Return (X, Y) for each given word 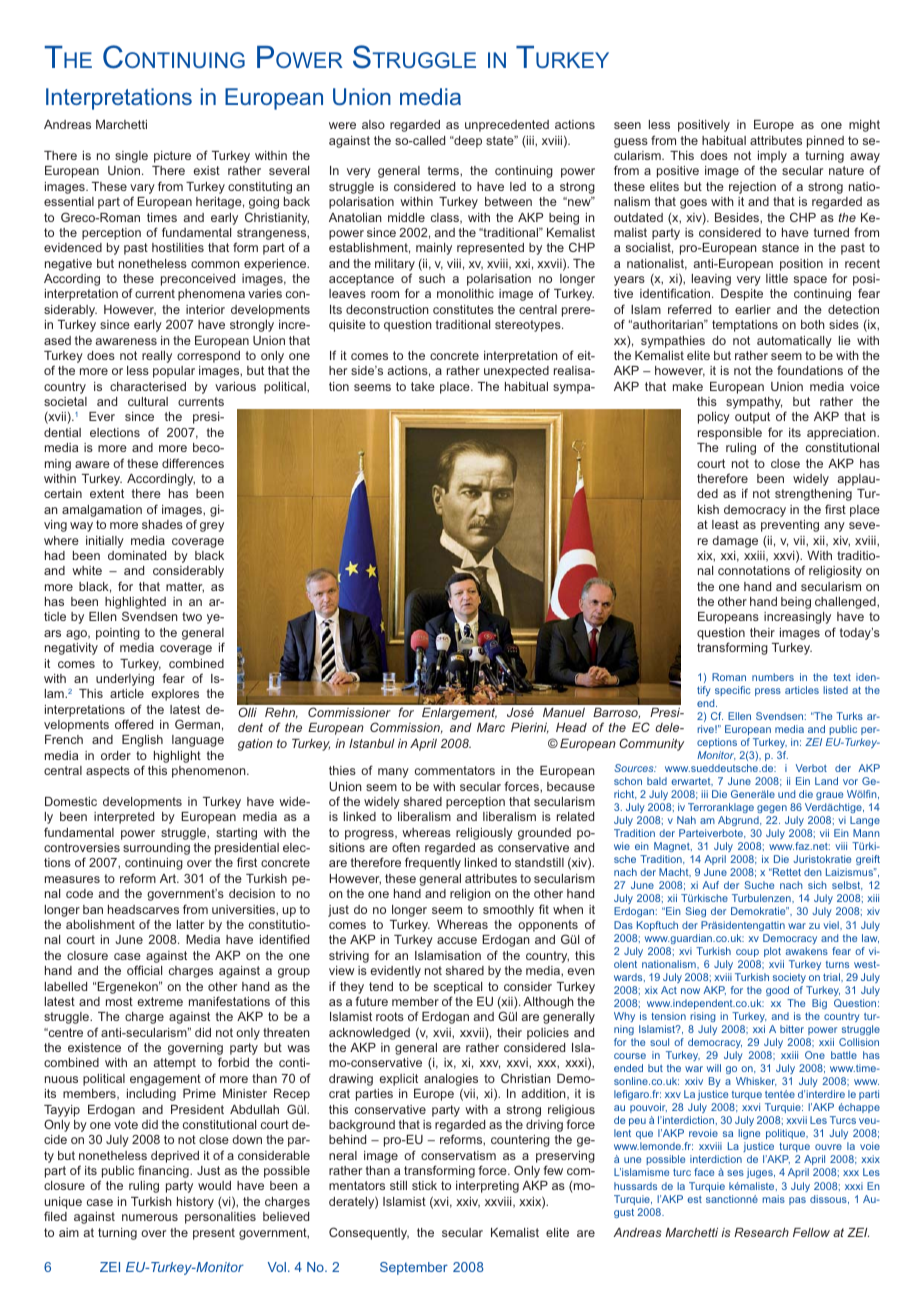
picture (172, 157)
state (501, 140)
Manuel (564, 712)
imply (772, 157)
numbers (773, 677)
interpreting (487, 1187)
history (195, 1203)
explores (175, 695)
